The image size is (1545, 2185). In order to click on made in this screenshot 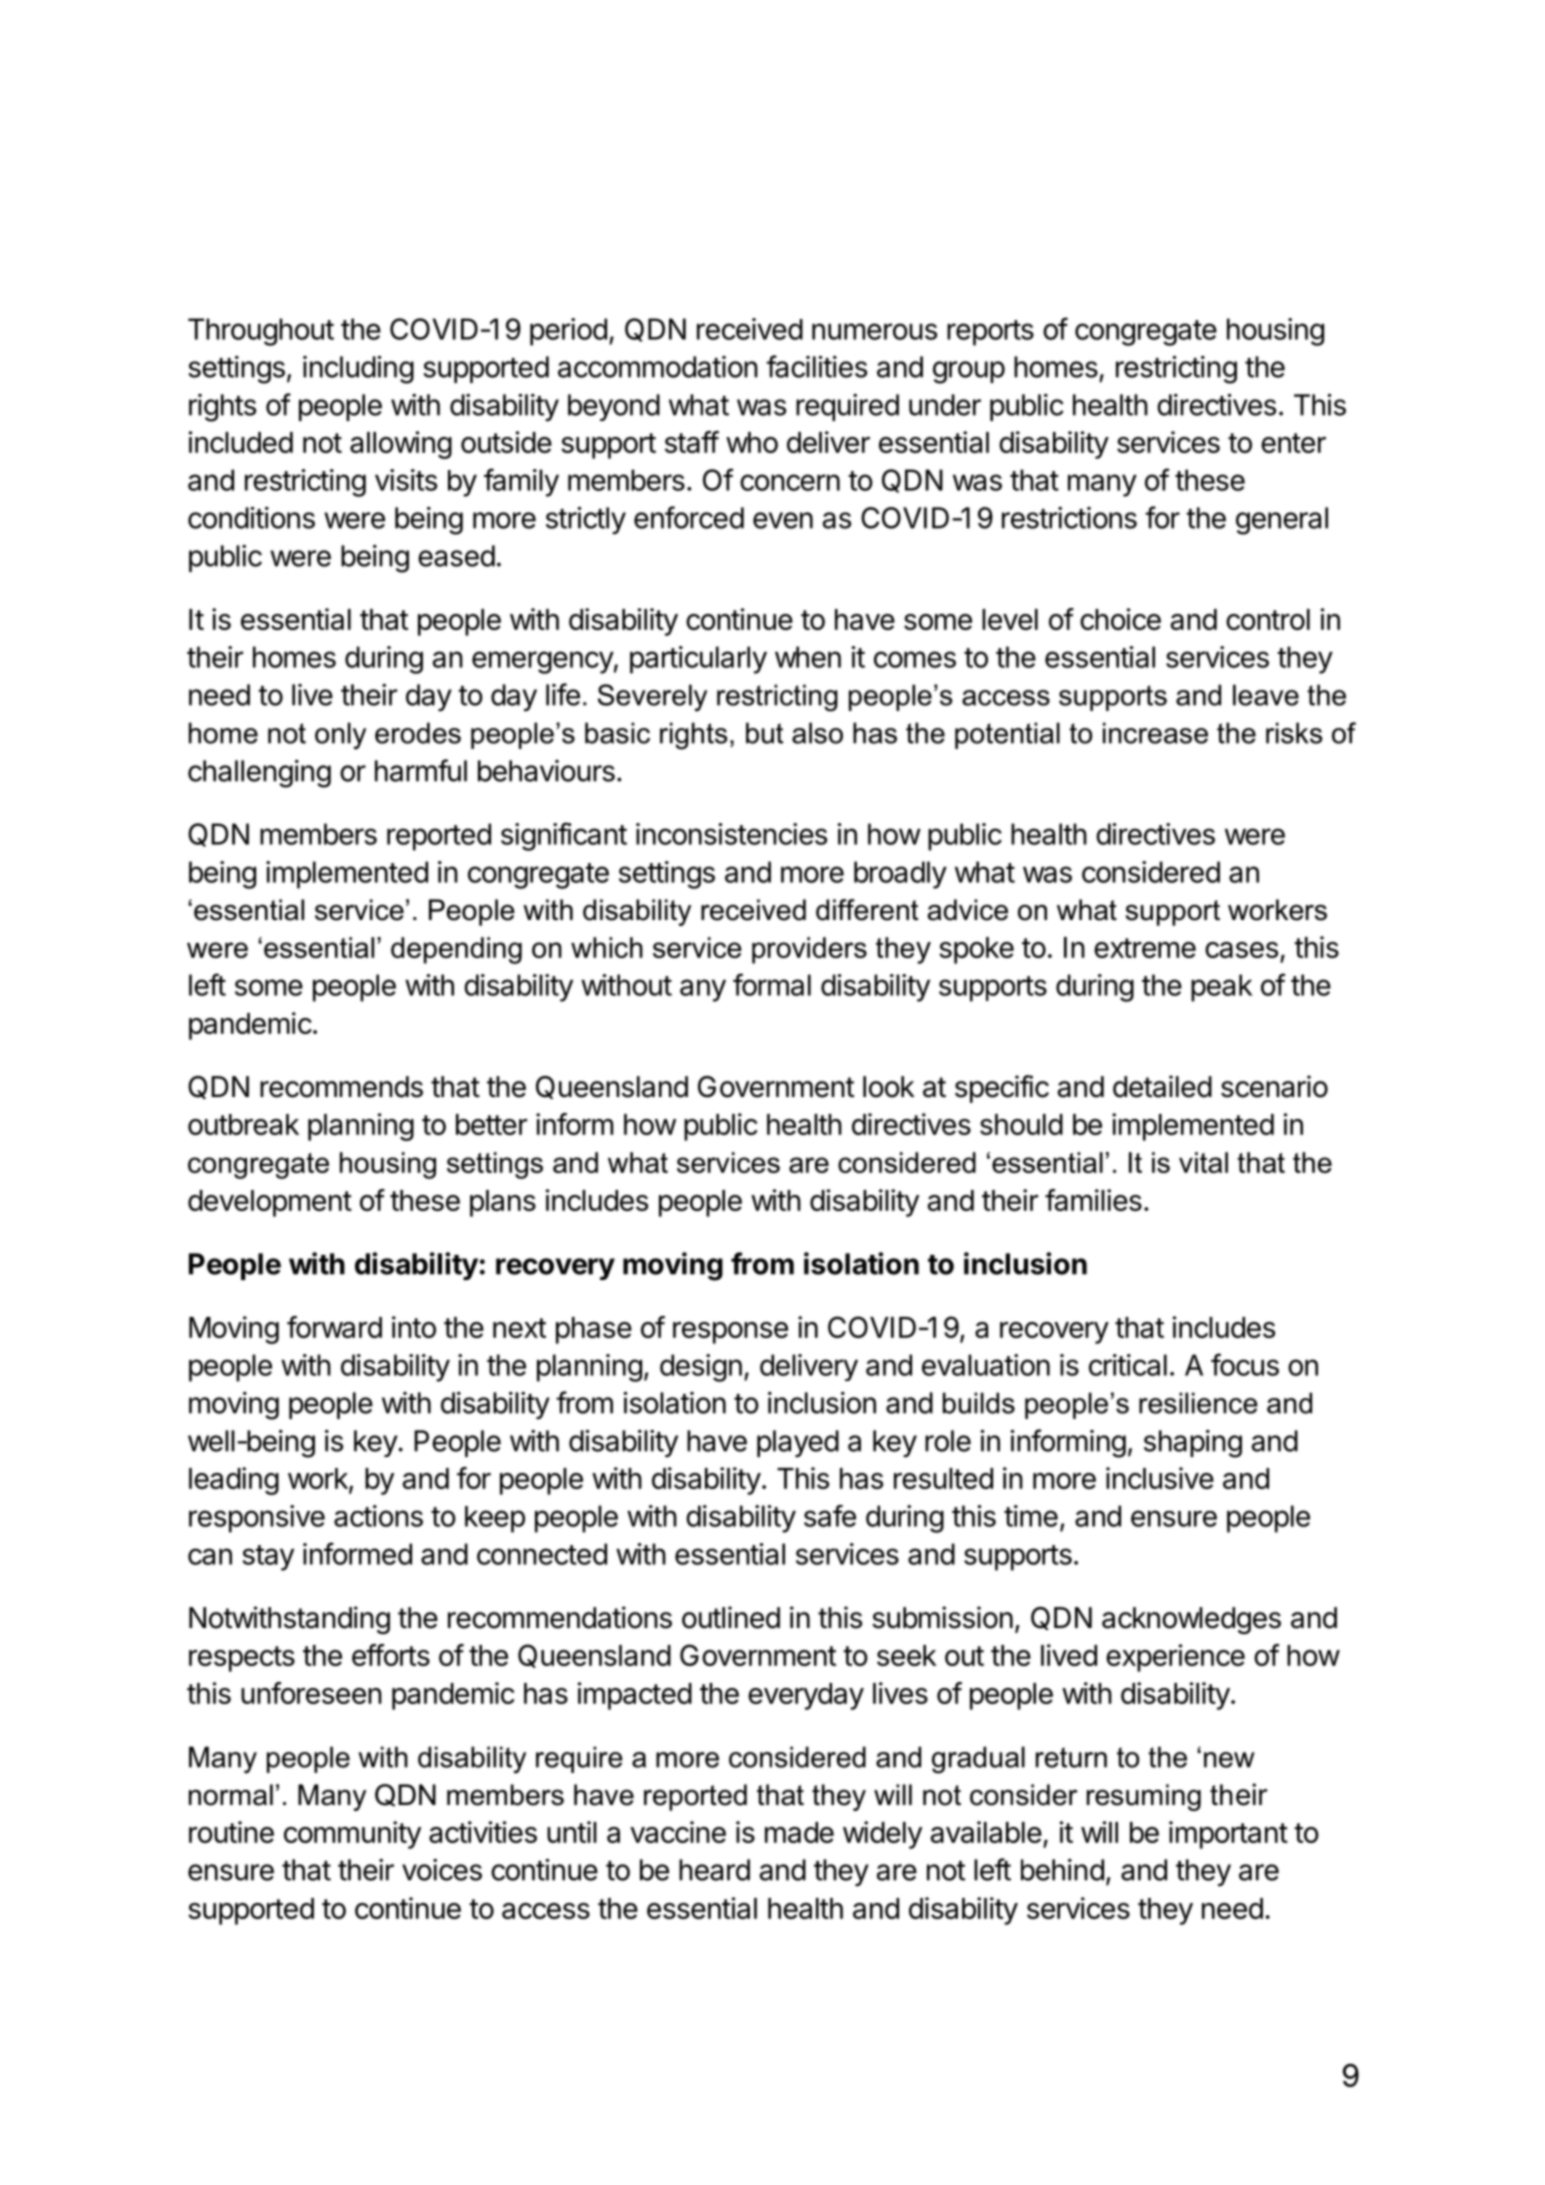, I will do `click(799, 1832)`.
